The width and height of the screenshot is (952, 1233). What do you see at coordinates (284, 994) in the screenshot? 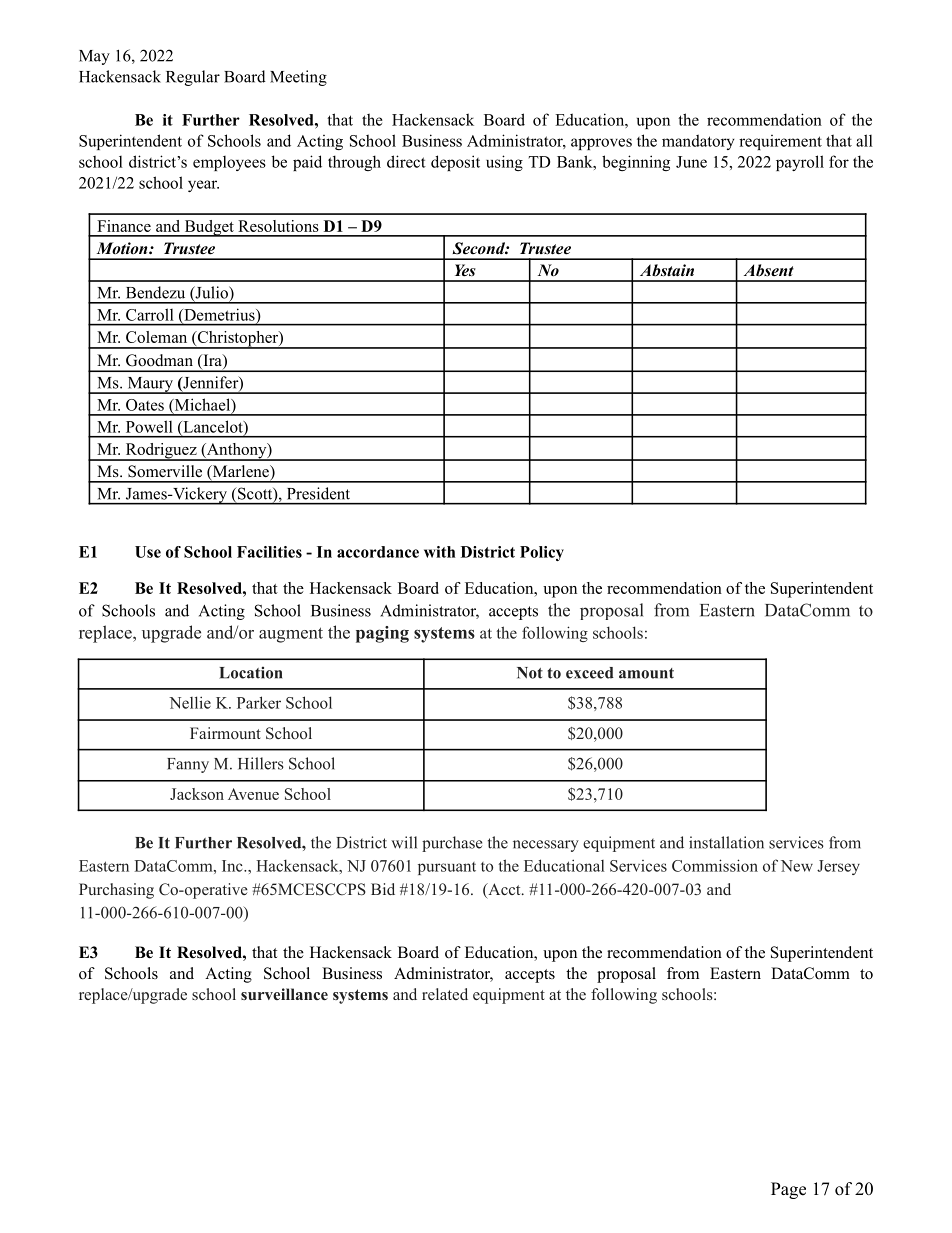
I see `surveillance` at bounding box center [284, 994].
